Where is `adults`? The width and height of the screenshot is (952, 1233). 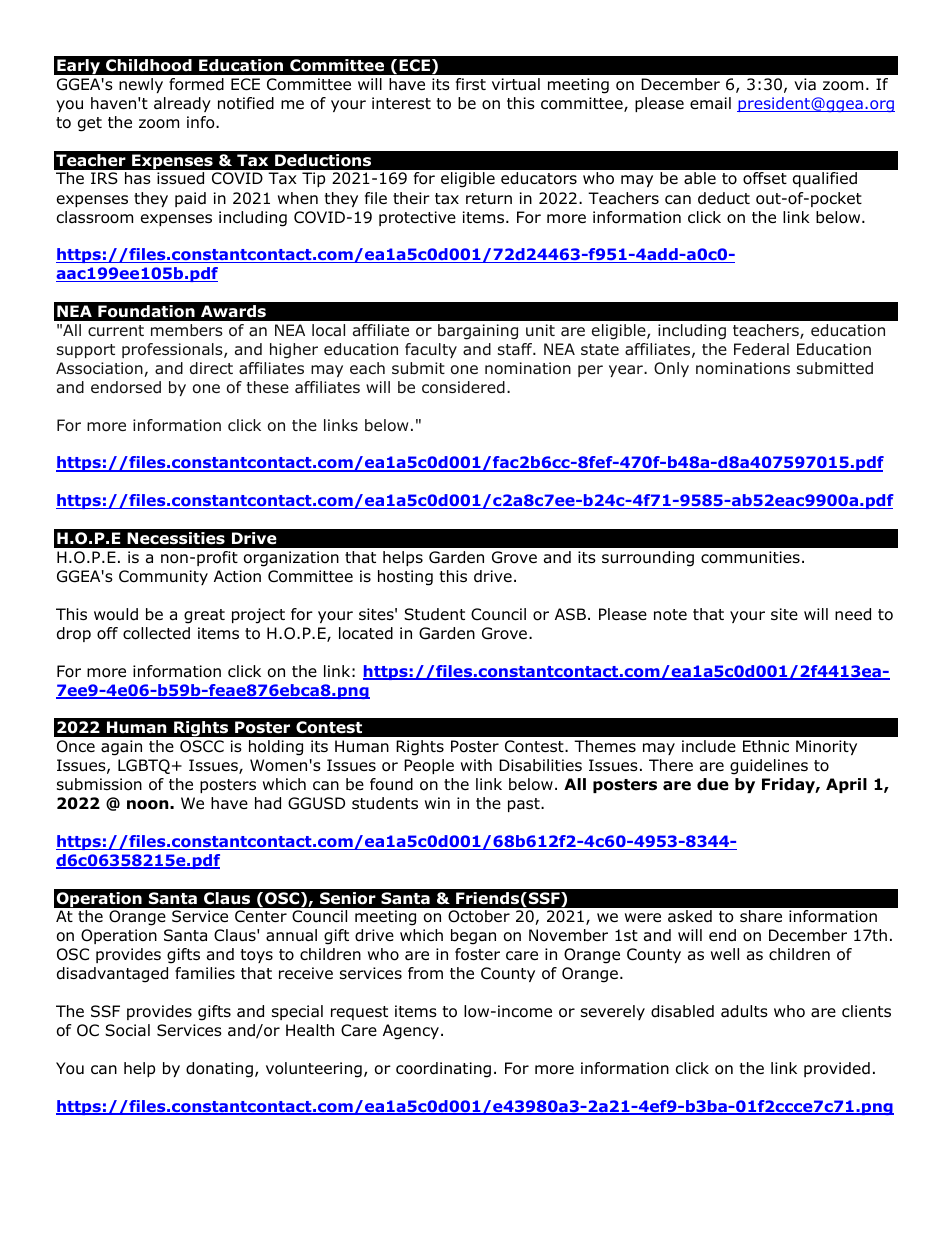 adults is located at coordinates (744, 1011).
